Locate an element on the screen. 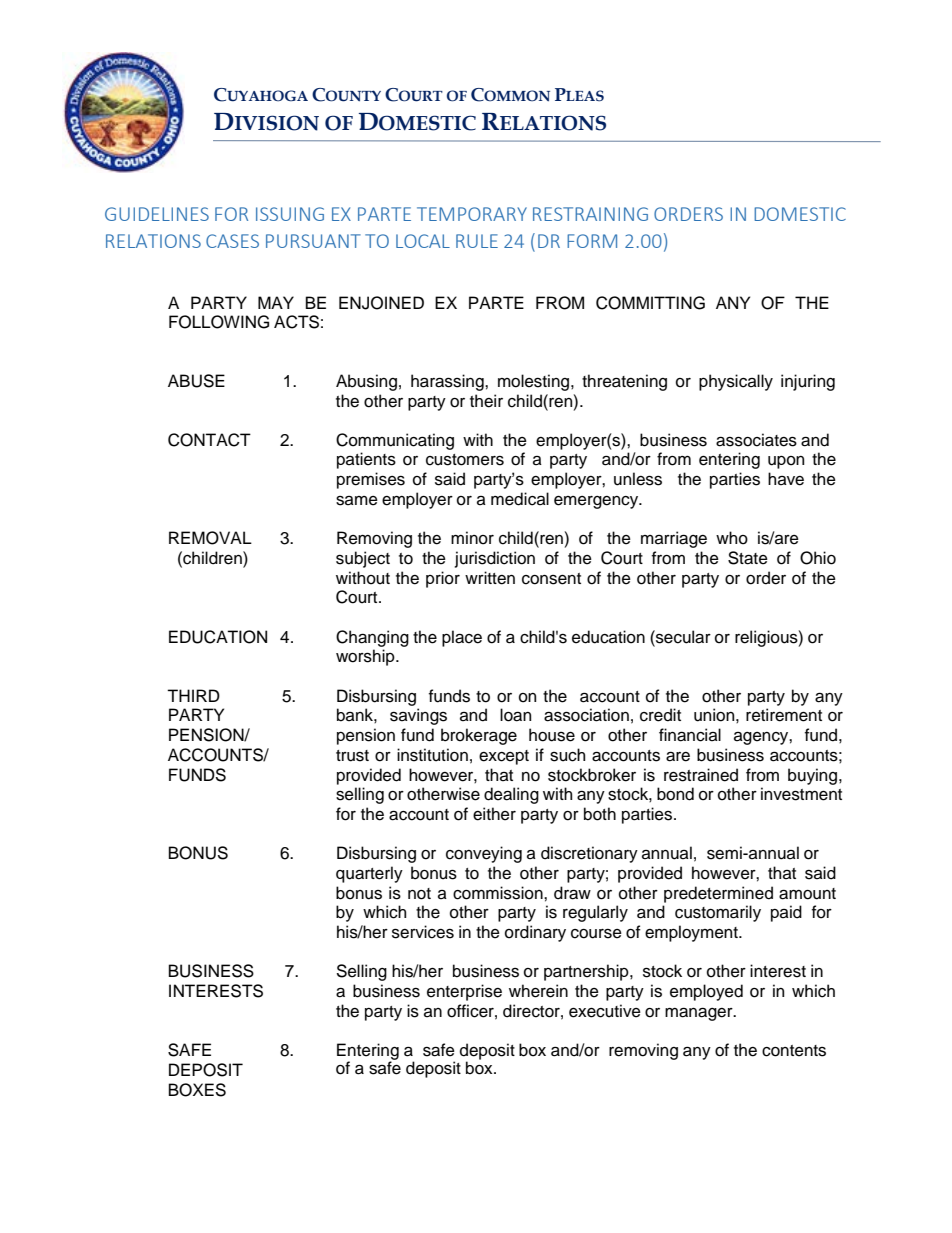 This screenshot has width=952, height=1233. CASES is located at coordinates (232, 241).
